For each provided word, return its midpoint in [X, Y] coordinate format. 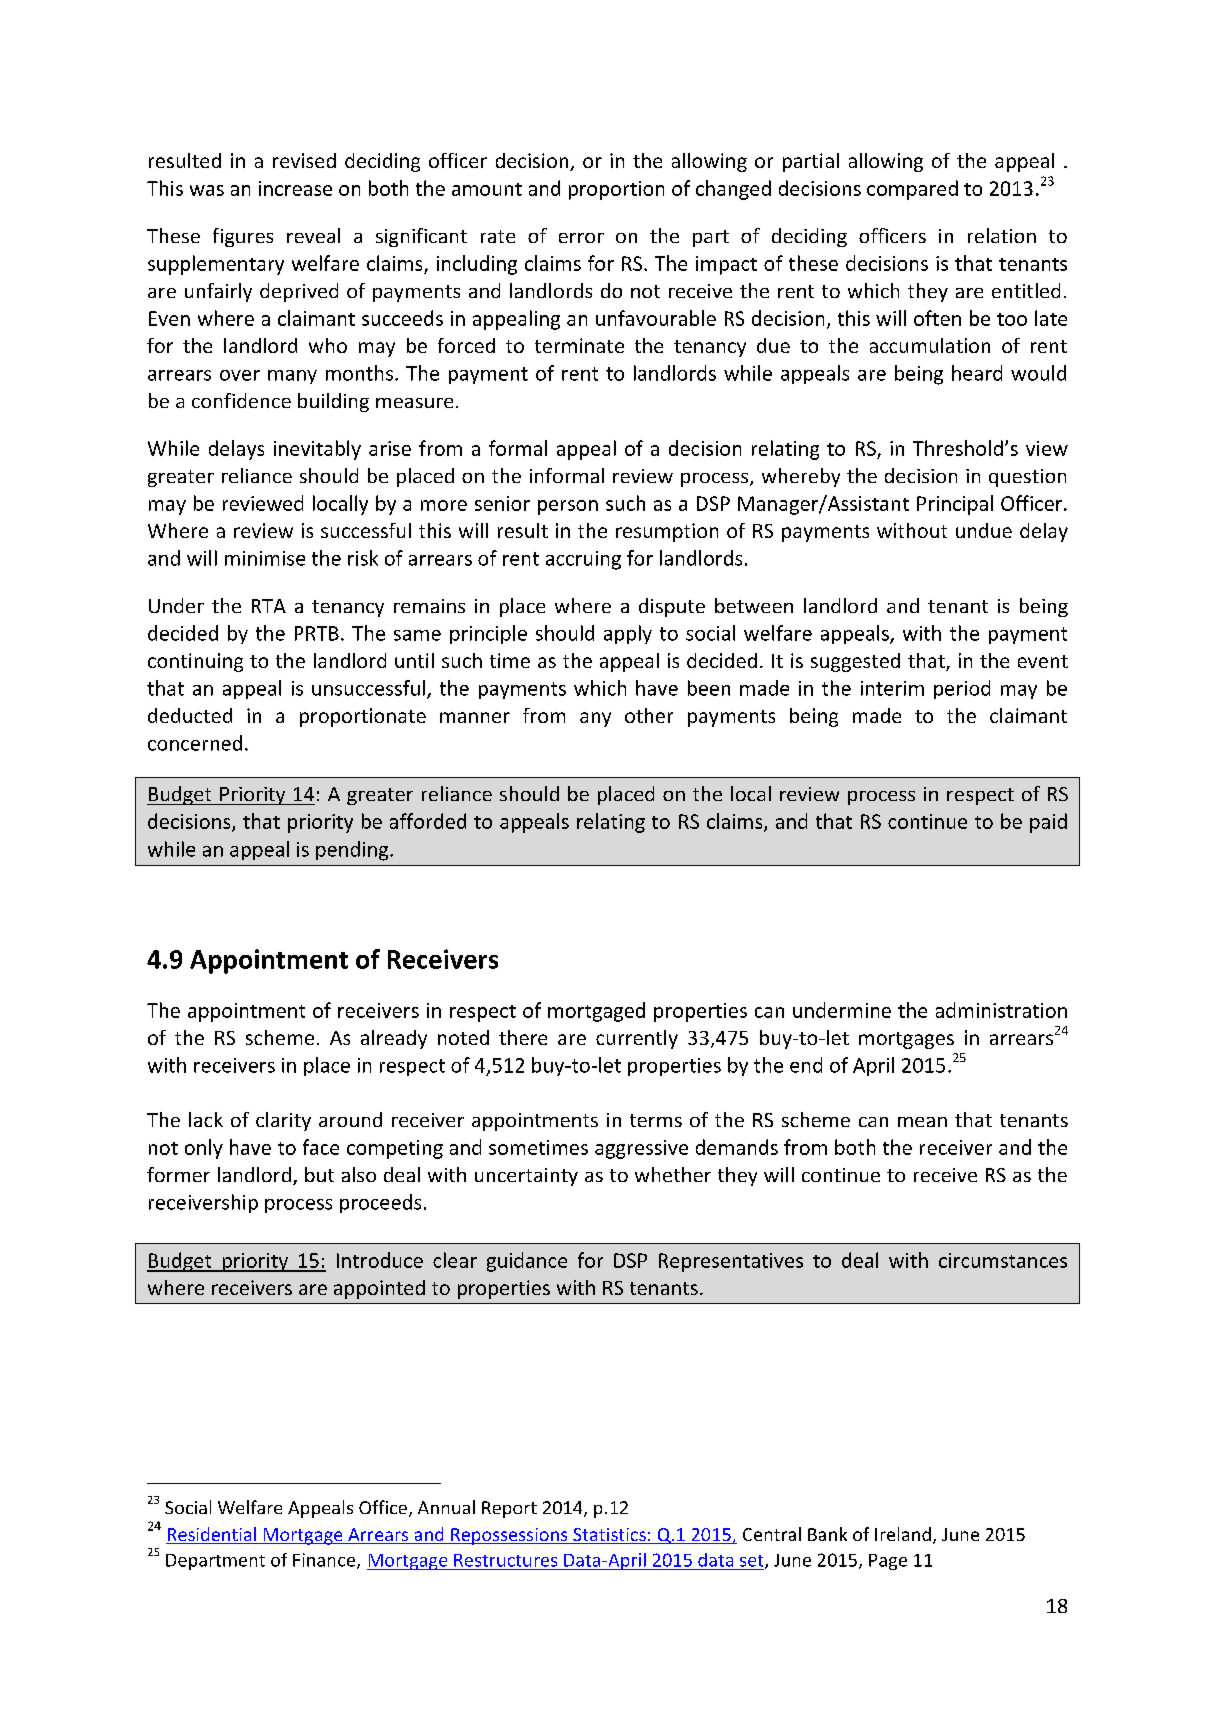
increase [295, 188]
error [581, 238]
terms [656, 1120]
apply [628, 634]
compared [912, 190]
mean [922, 1122]
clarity [283, 1121]
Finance [325, 1561]
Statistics [609, 1536]
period [962, 689]
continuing [195, 662]
